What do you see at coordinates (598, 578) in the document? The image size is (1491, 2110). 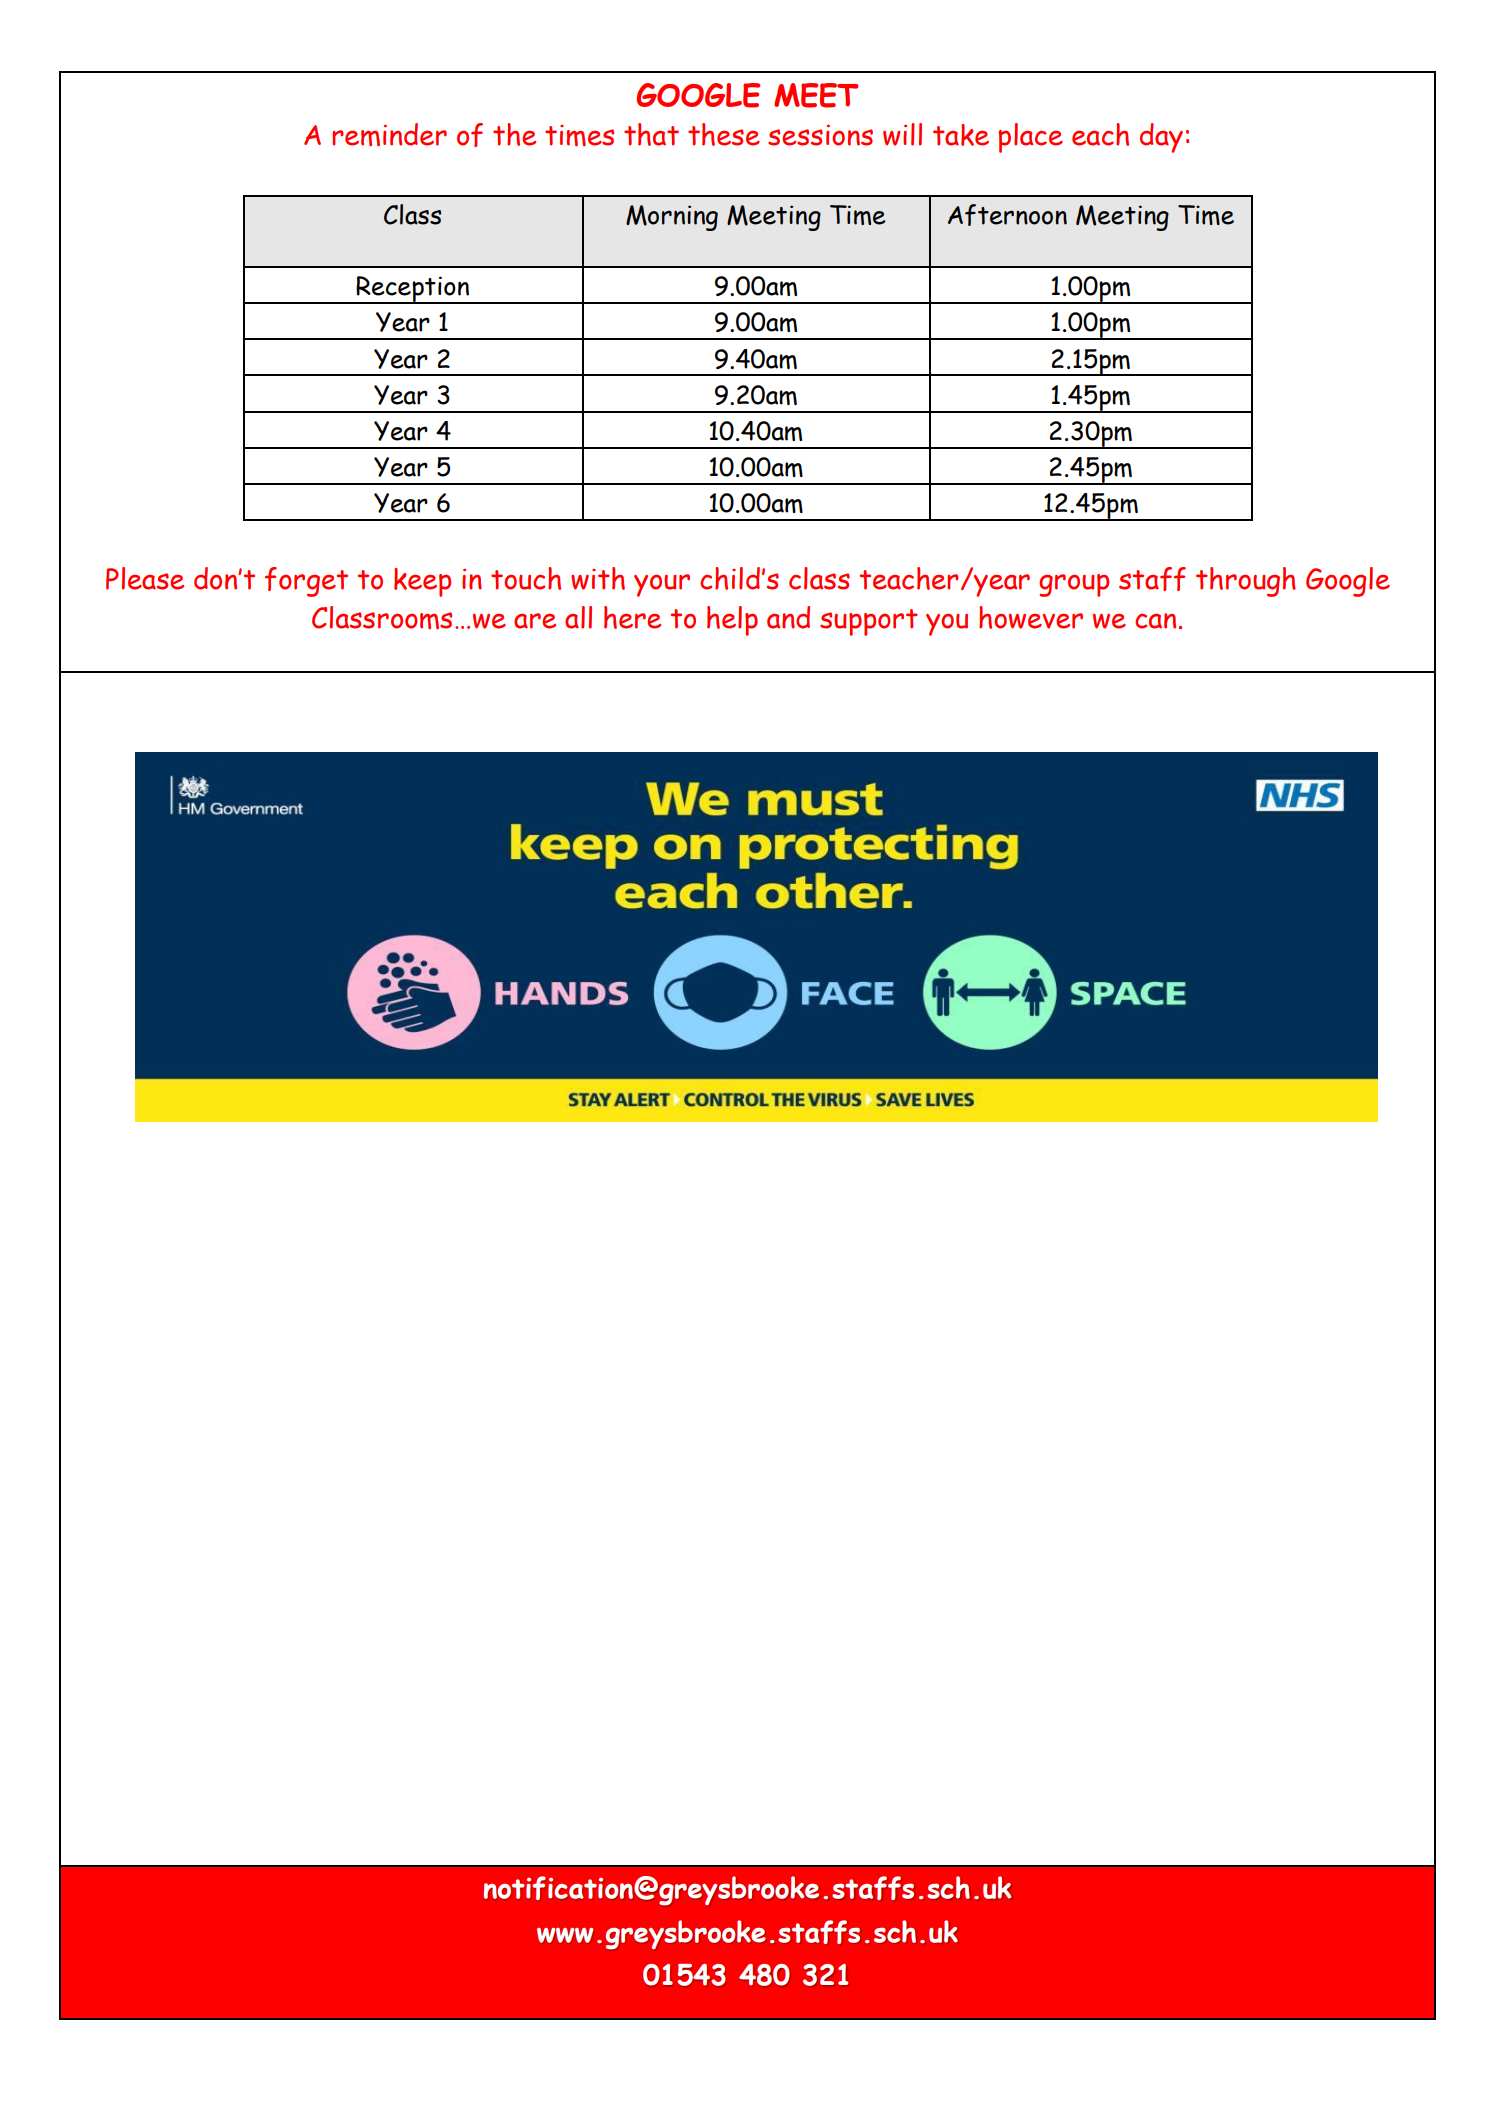 I see `with` at bounding box center [598, 578].
